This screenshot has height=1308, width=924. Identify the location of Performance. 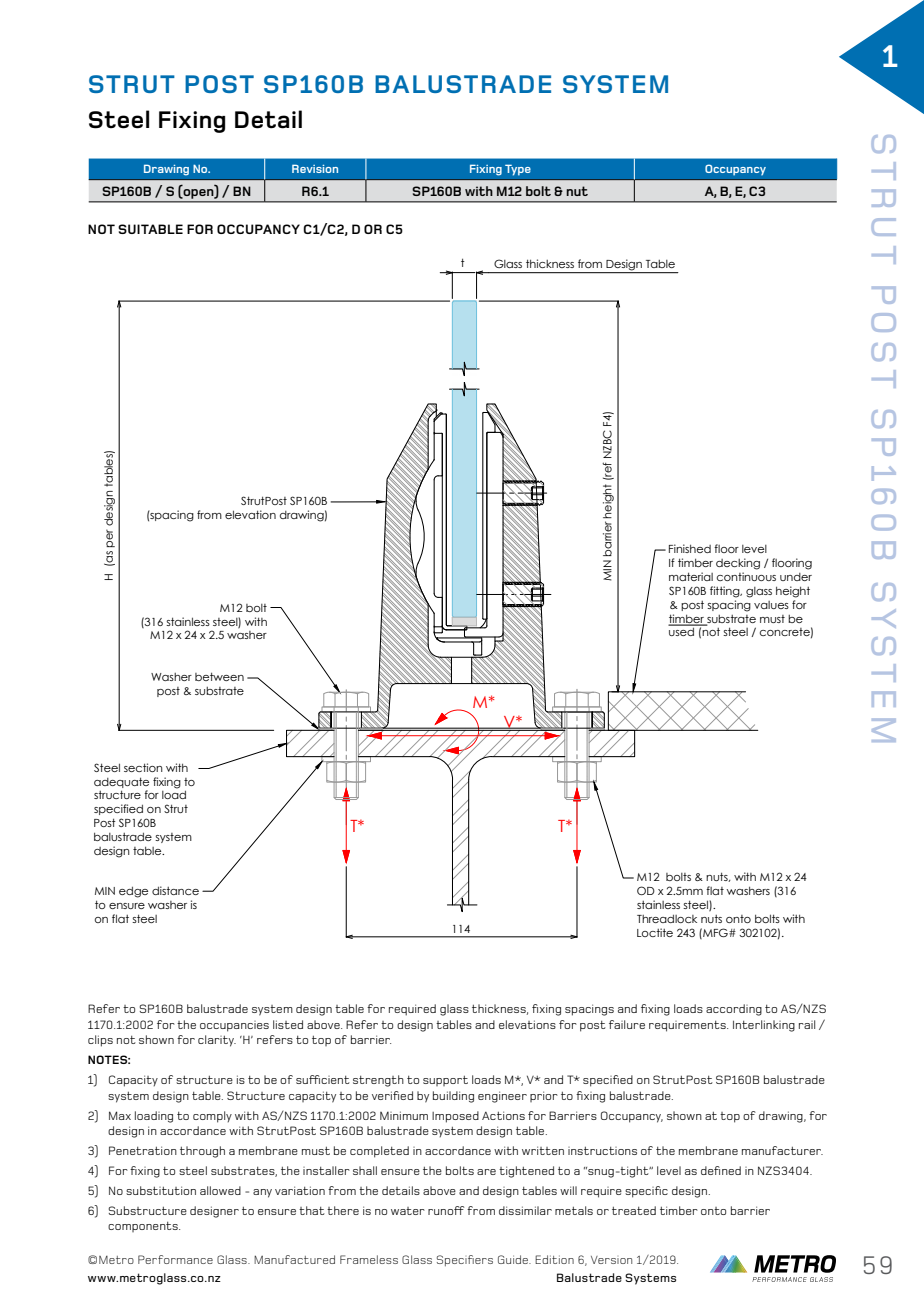
(175, 1259).
